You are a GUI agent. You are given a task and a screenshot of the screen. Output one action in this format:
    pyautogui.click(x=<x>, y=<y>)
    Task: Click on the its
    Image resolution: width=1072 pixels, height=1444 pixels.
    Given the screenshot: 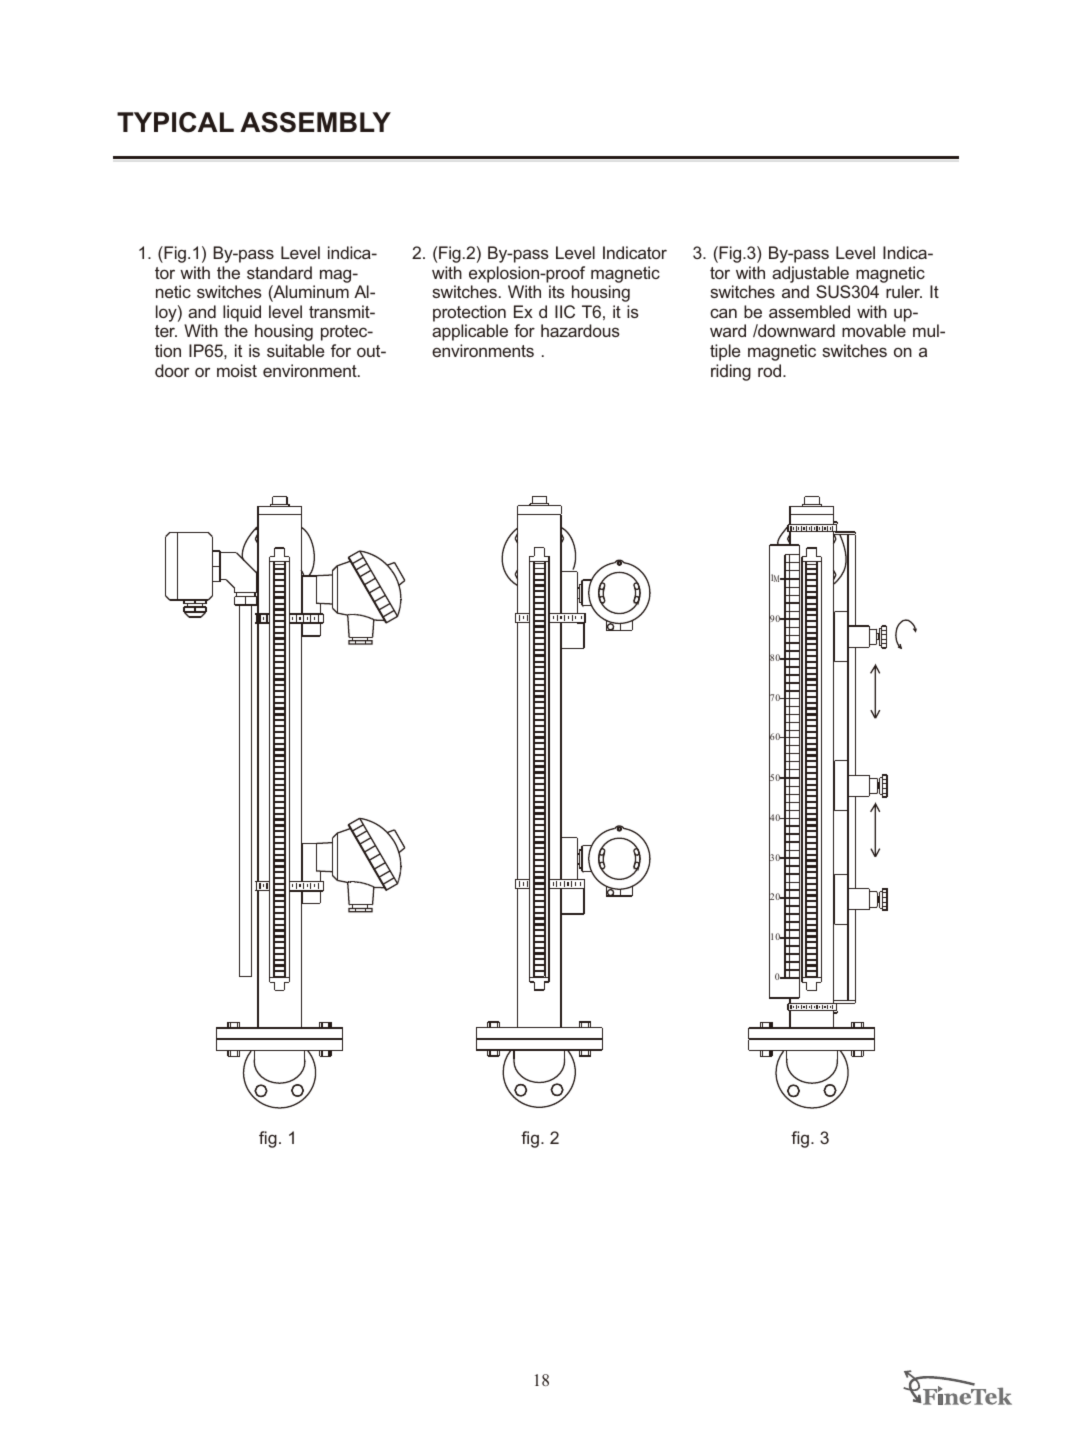 What is the action you would take?
    pyautogui.click(x=557, y=291)
